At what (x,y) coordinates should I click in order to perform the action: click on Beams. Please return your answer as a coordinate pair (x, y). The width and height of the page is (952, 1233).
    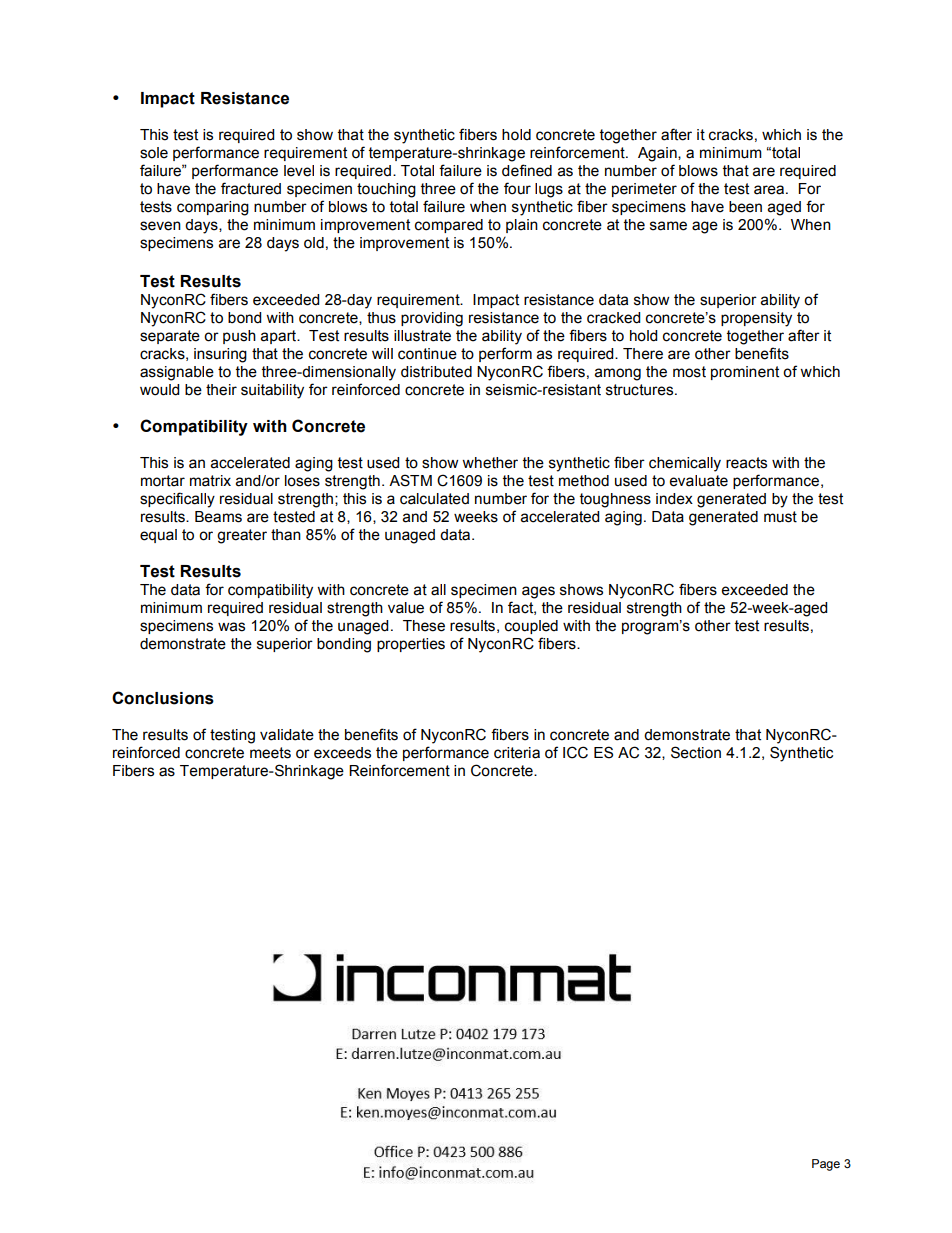
    Looking at the image, I should click on (218, 517).
